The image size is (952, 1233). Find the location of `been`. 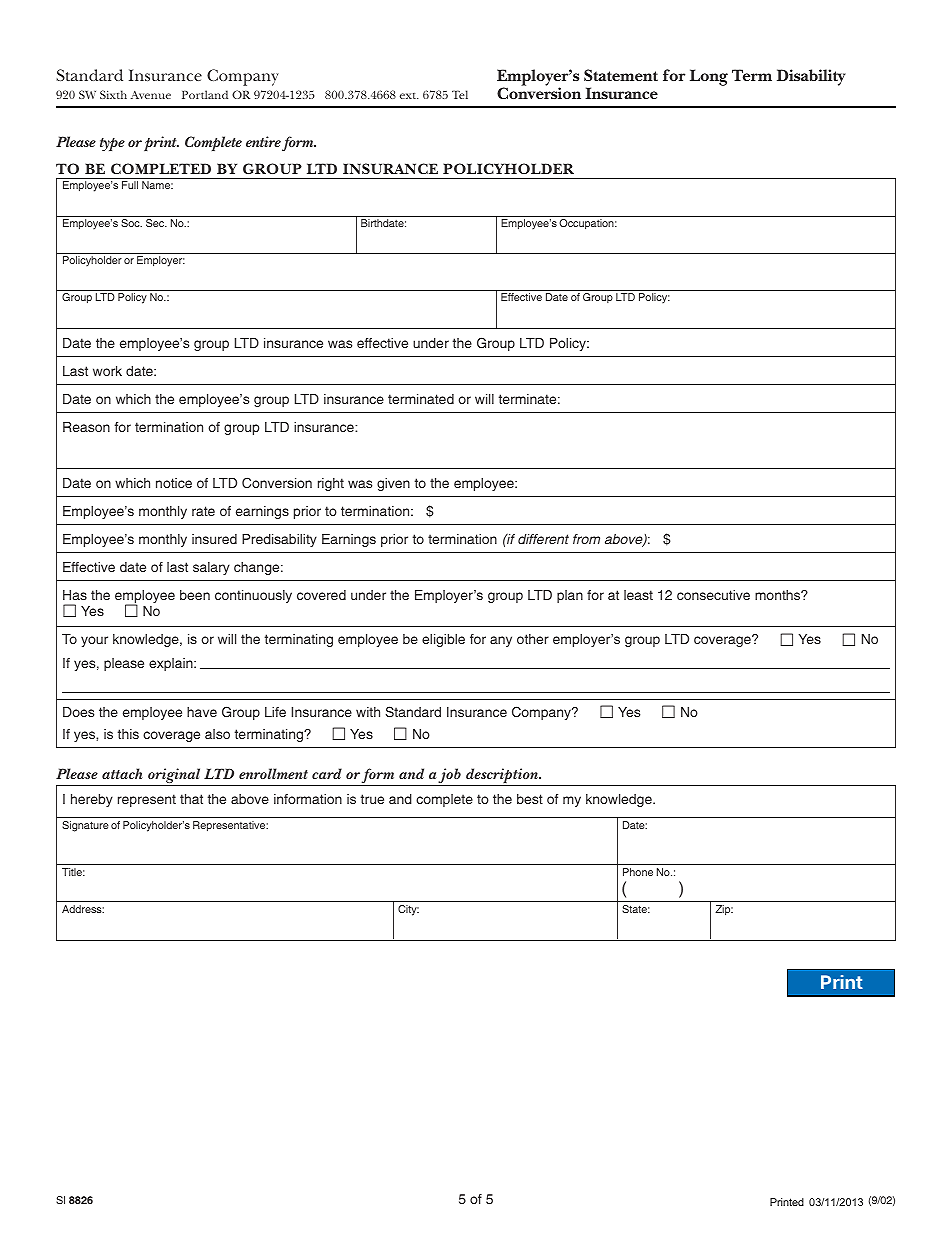

been is located at coordinates (195, 595).
